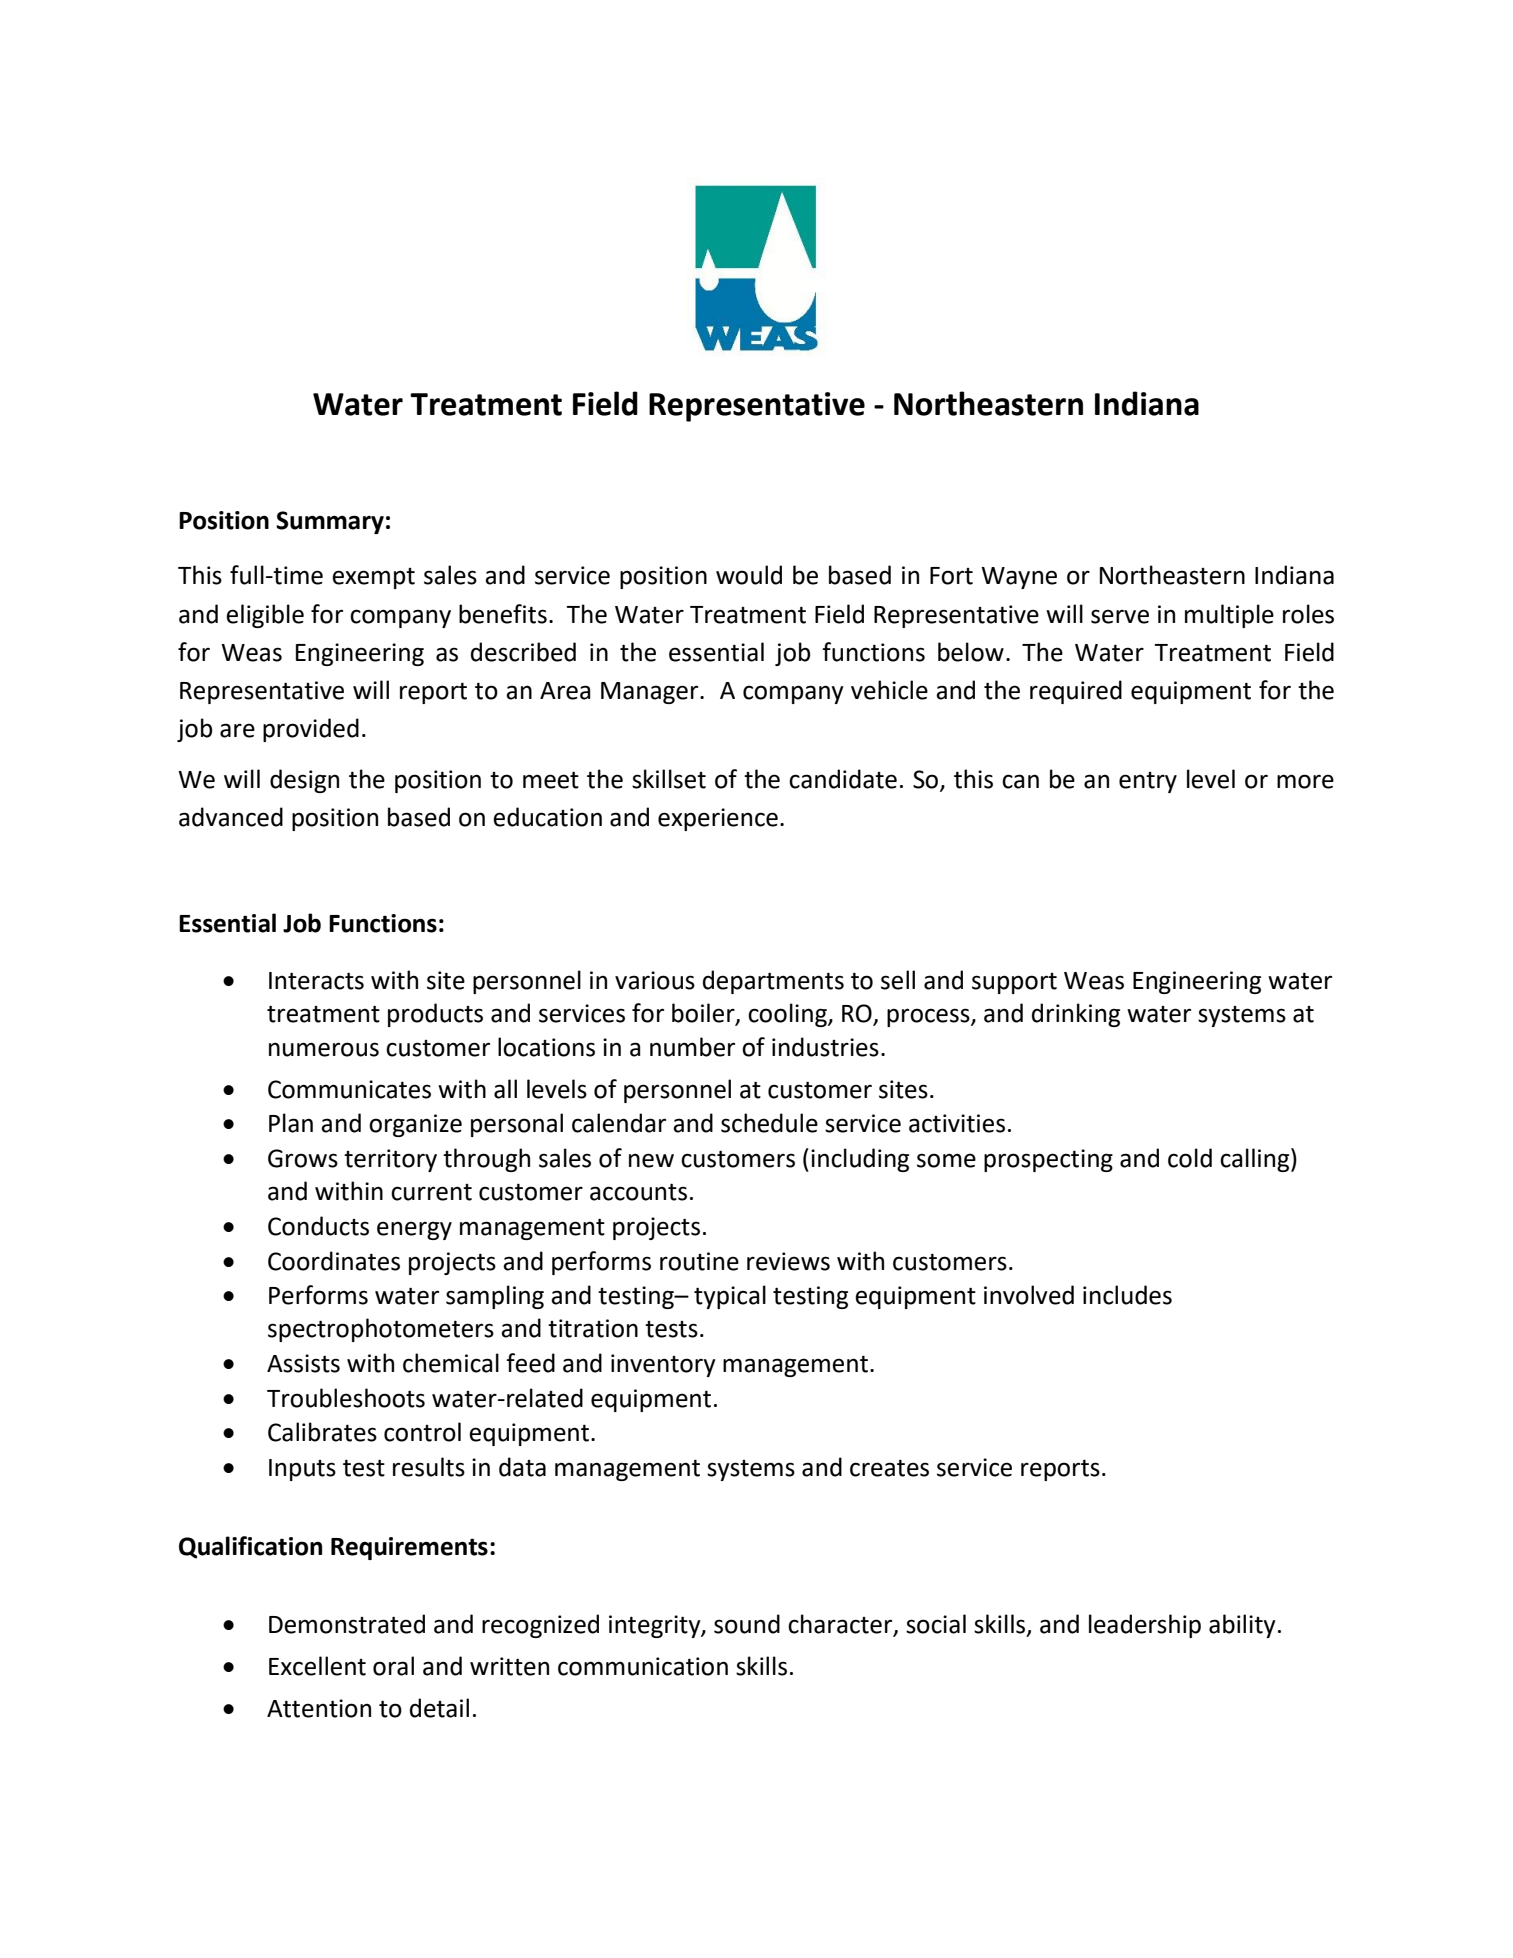  Describe the element at coordinates (373, 578) in the page. I see `exempt` at that location.
